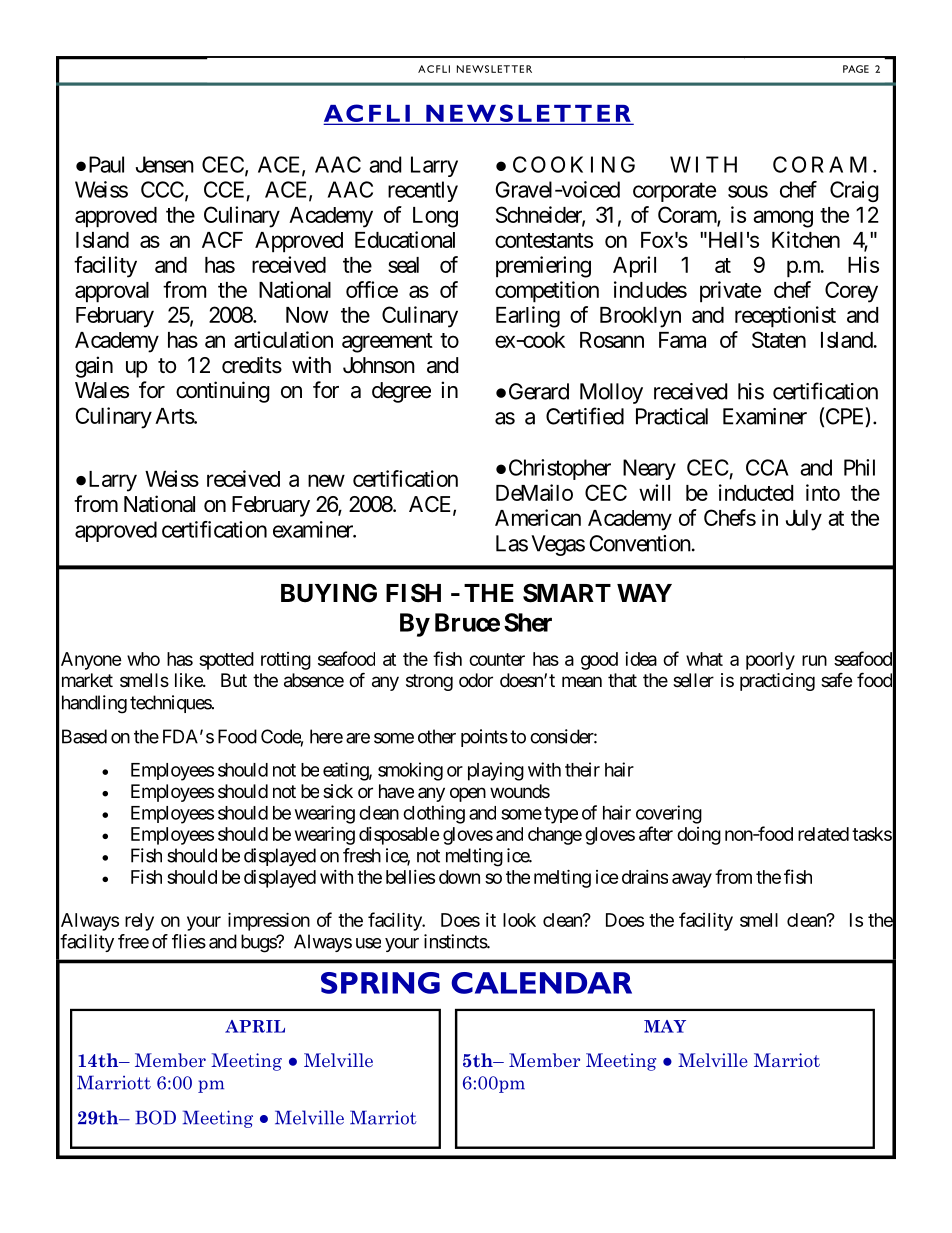 The width and height of the screenshot is (952, 1233). What do you see at coordinates (423, 191) in the screenshot?
I see `recently` at bounding box center [423, 191].
